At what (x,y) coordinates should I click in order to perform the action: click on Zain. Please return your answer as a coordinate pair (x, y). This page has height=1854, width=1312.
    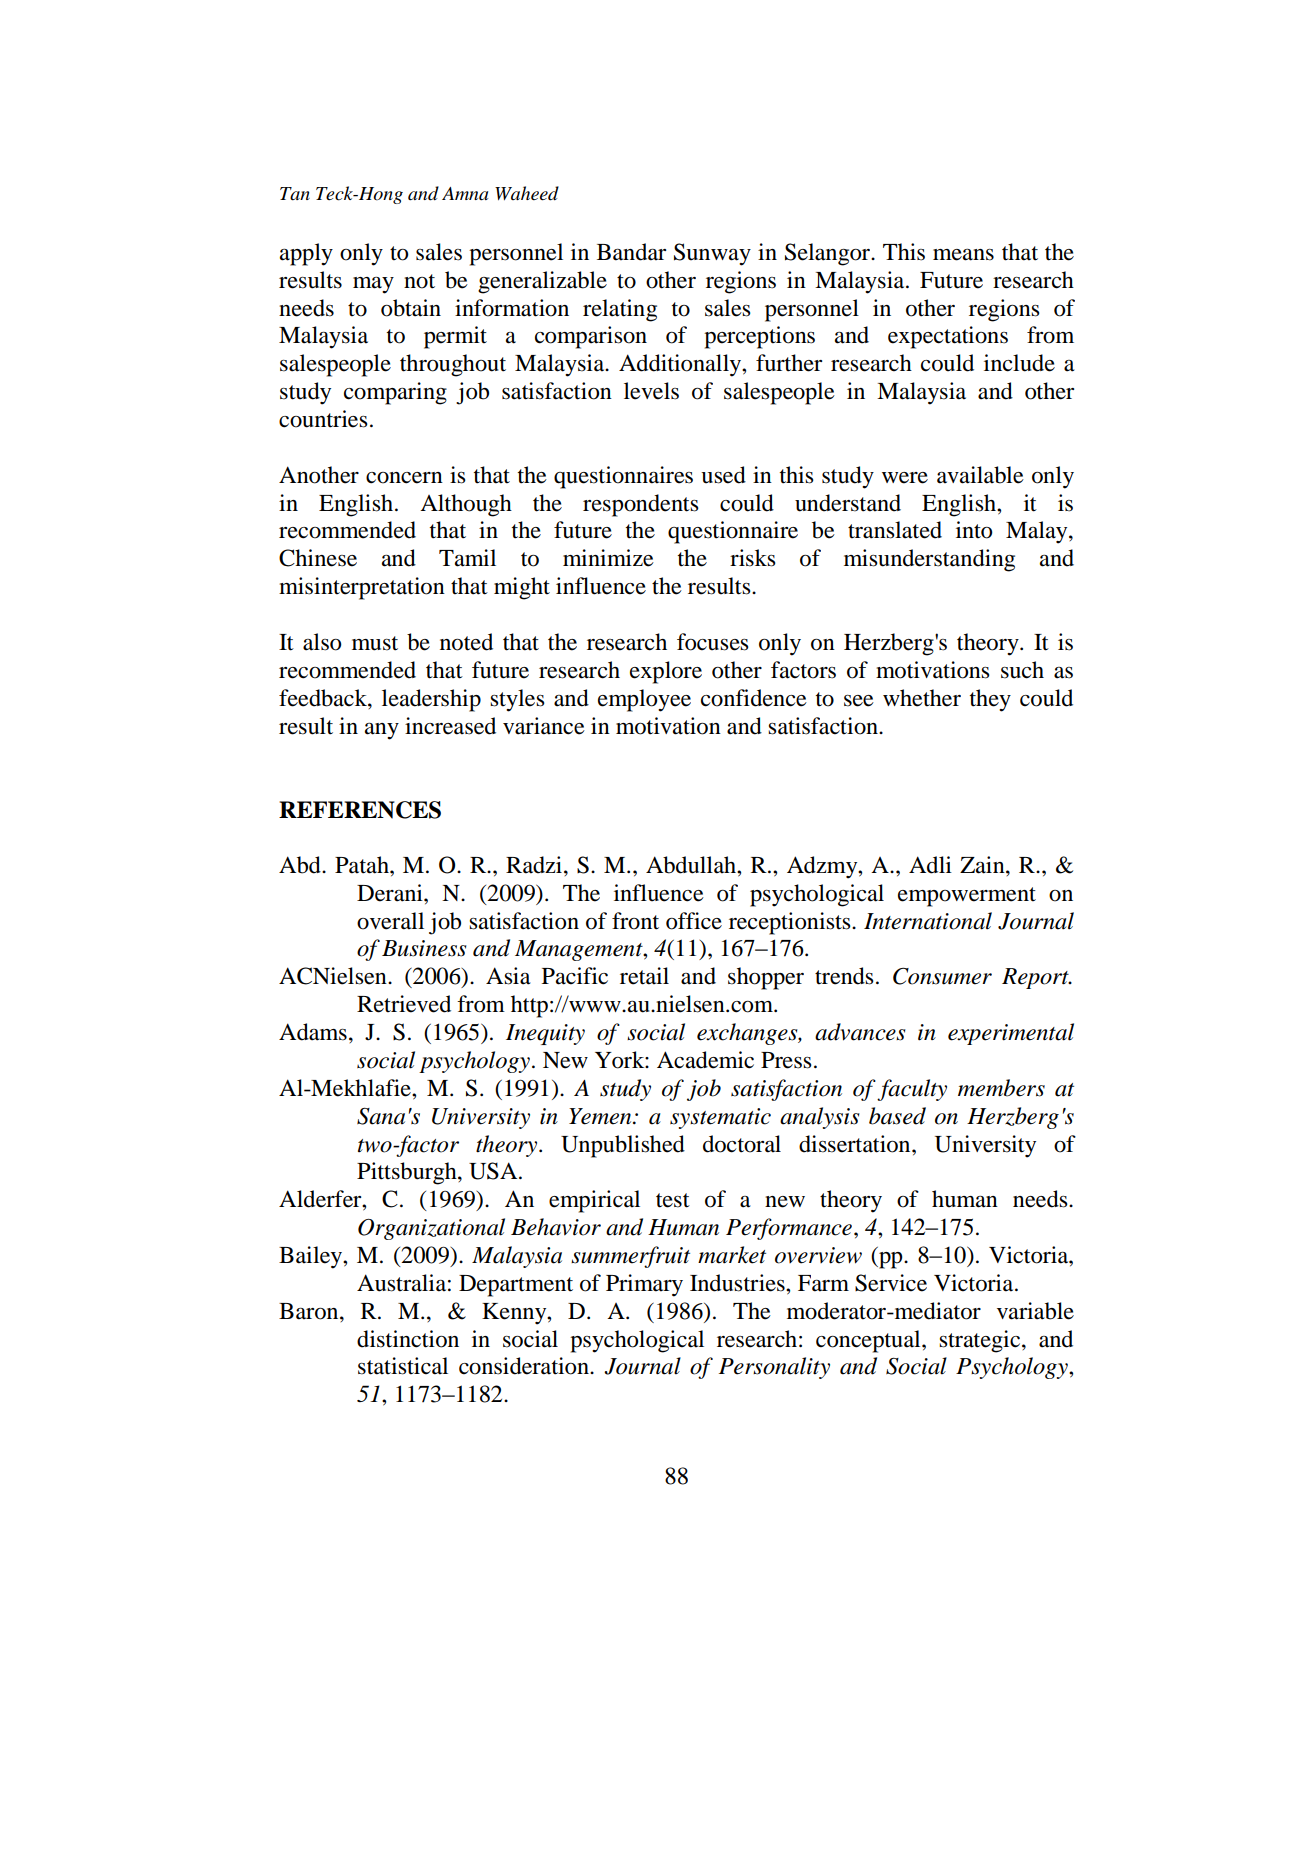
    Looking at the image, I should click on (983, 865).
